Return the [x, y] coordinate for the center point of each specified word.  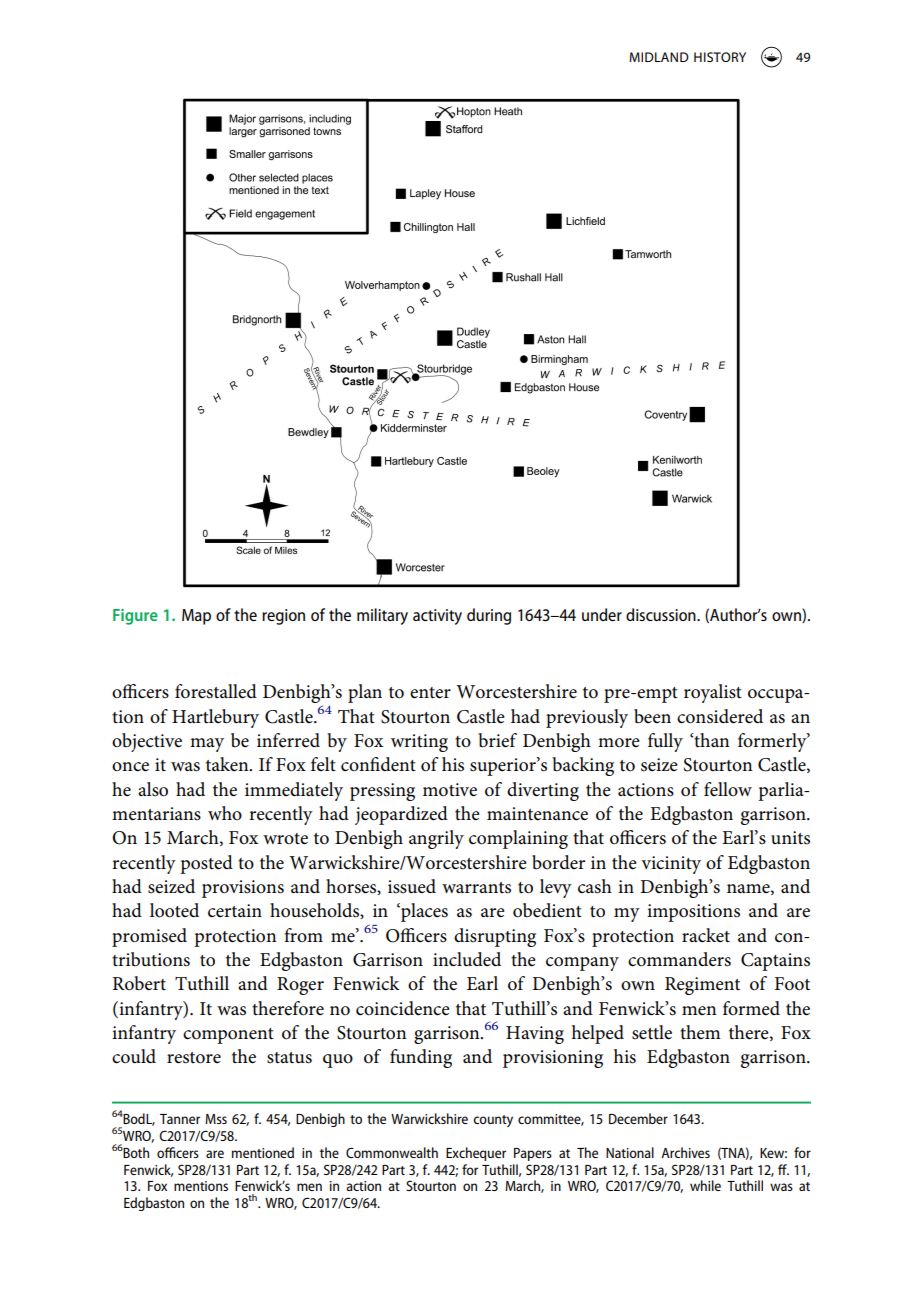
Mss [216, 1119]
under [602, 614]
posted [206, 864]
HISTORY [720, 57]
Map [196, 617]
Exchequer [476, 1154]
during [489, 616]
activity [437, 617]
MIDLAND [659, 57]
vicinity [671, 865]
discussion [662, 614]
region [283, 617]
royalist [713, 693]
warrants [476, 888]
